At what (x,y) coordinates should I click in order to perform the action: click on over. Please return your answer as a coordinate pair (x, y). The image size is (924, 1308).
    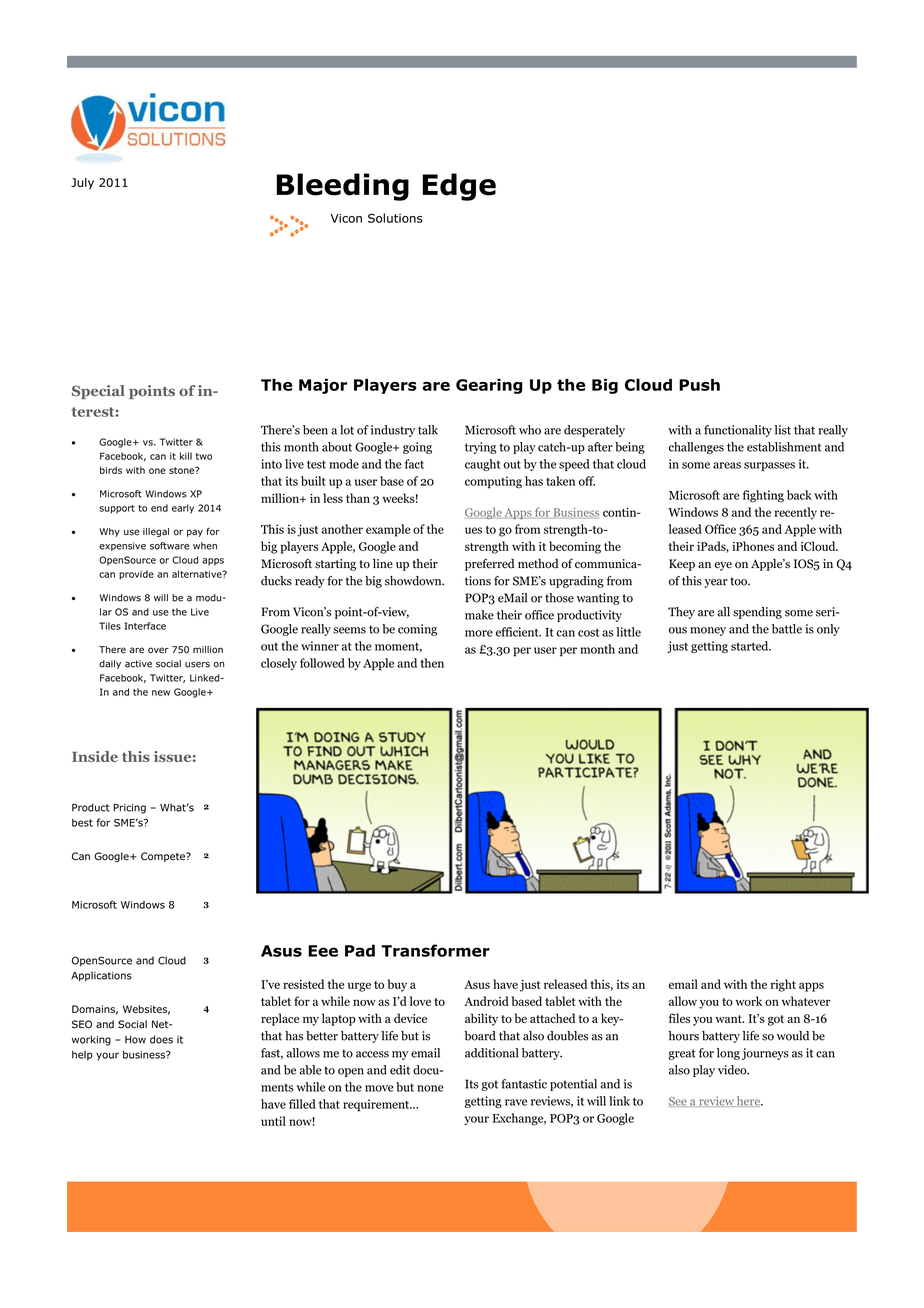
    Looking at the image, I should click on (158, 650).
